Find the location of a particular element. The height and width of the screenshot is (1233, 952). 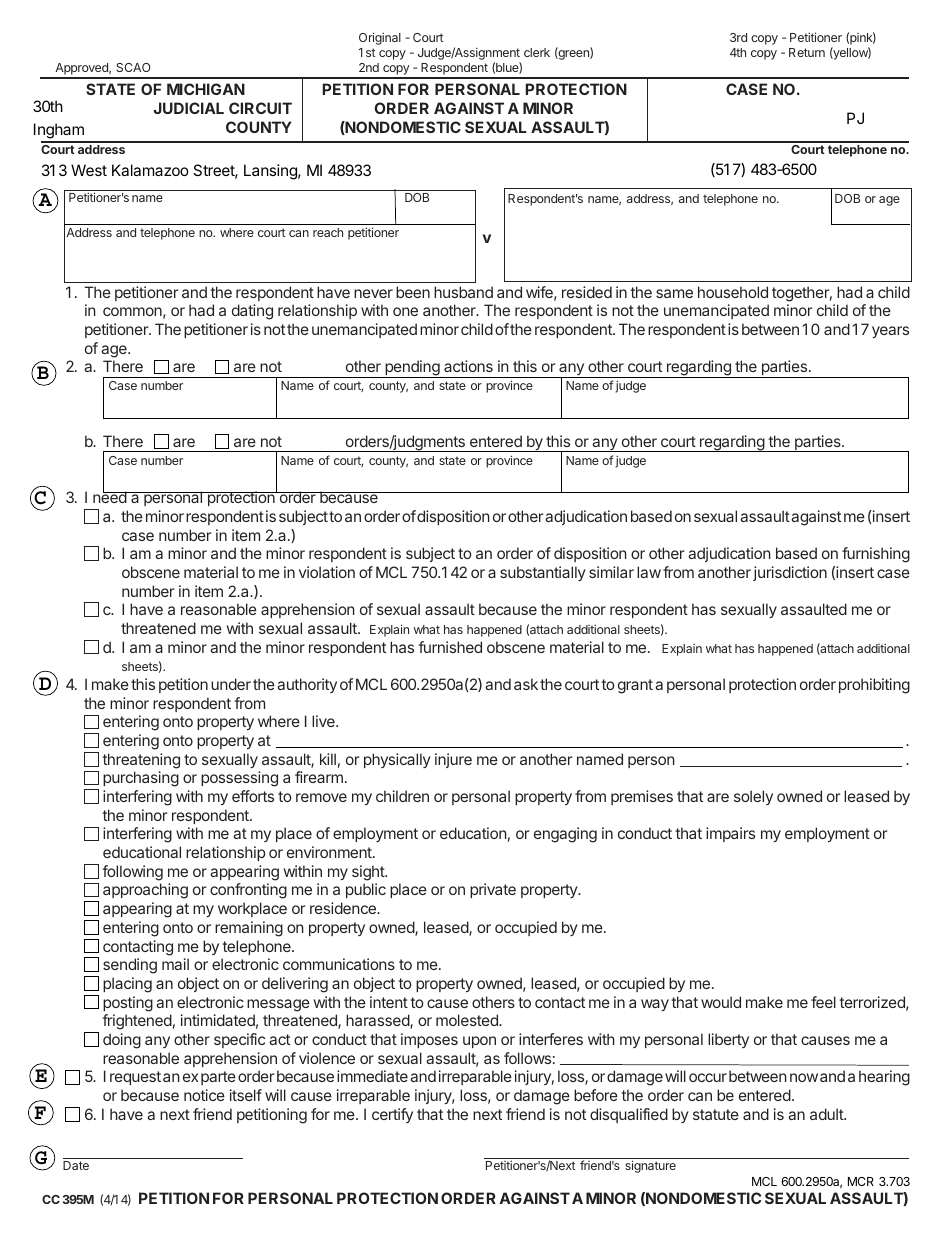

MICHIGAN is located at coordinates (206, 89).
